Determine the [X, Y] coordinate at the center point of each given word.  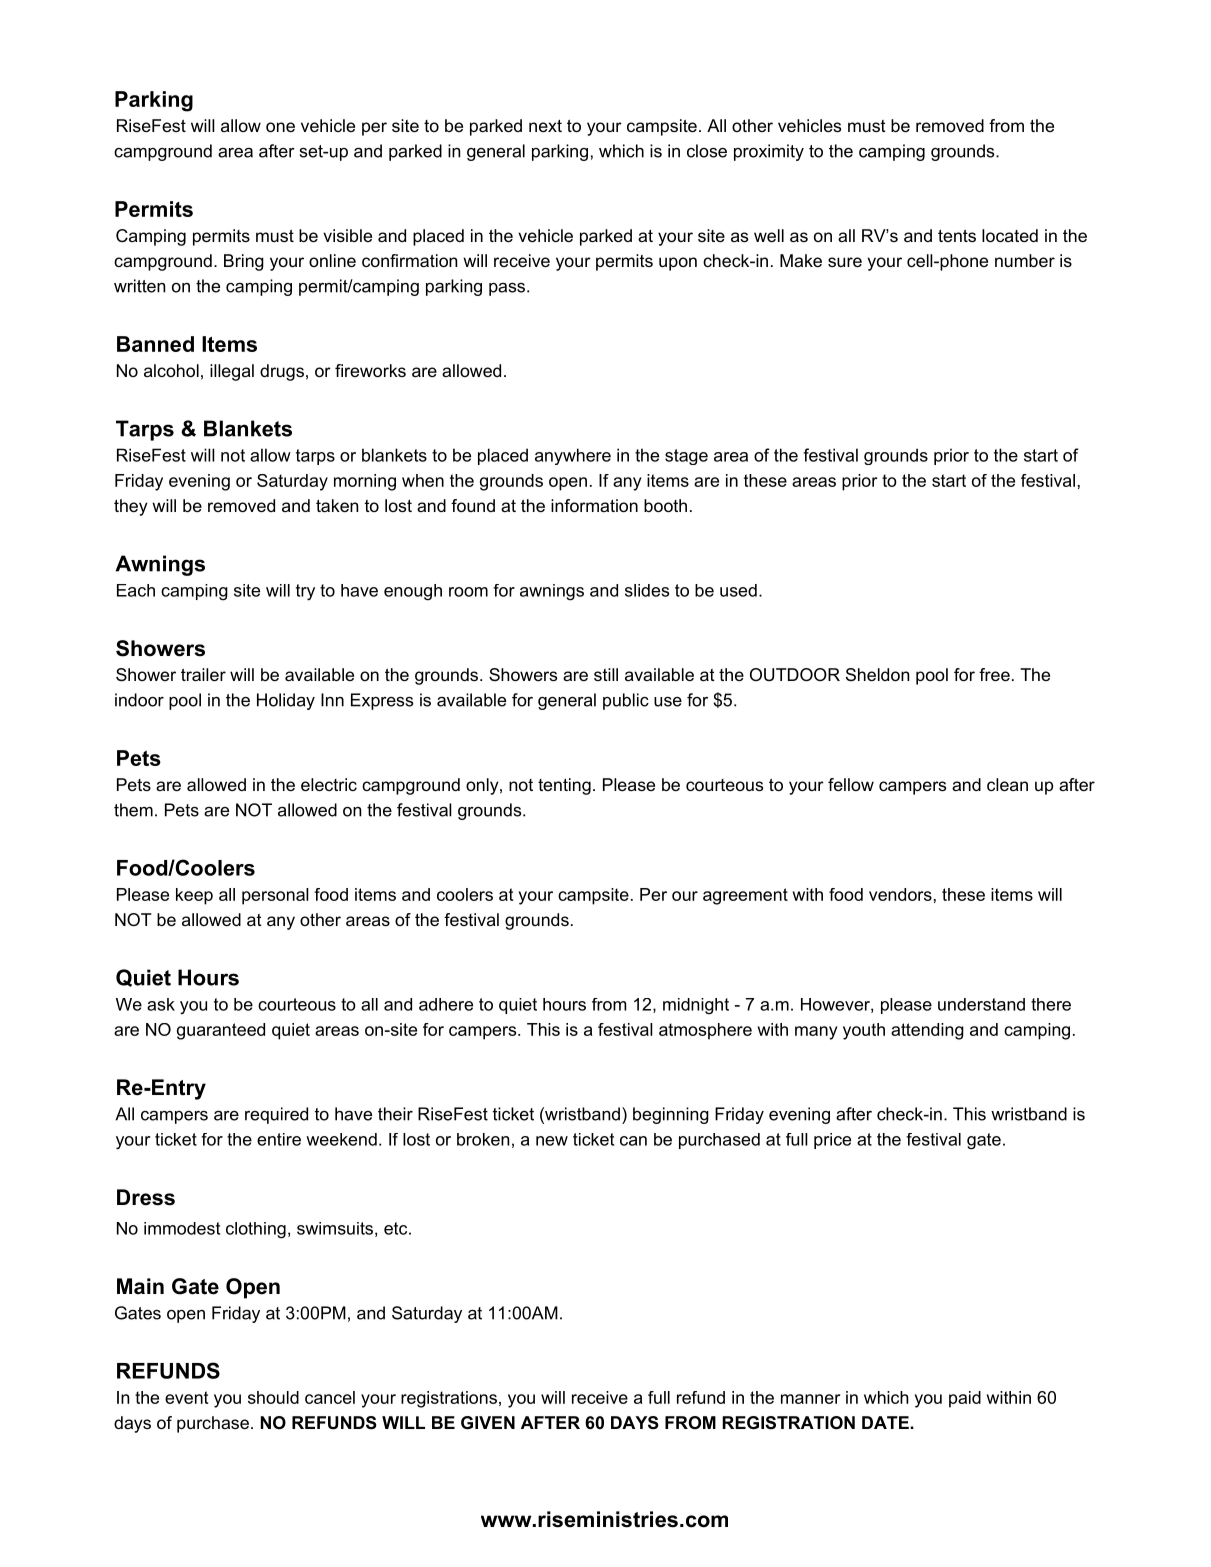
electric [329, 784]
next [545, 126]
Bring [244, 262]
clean [1007, 784]
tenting [564, 786]
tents [957, 236]
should [273, 1397]
